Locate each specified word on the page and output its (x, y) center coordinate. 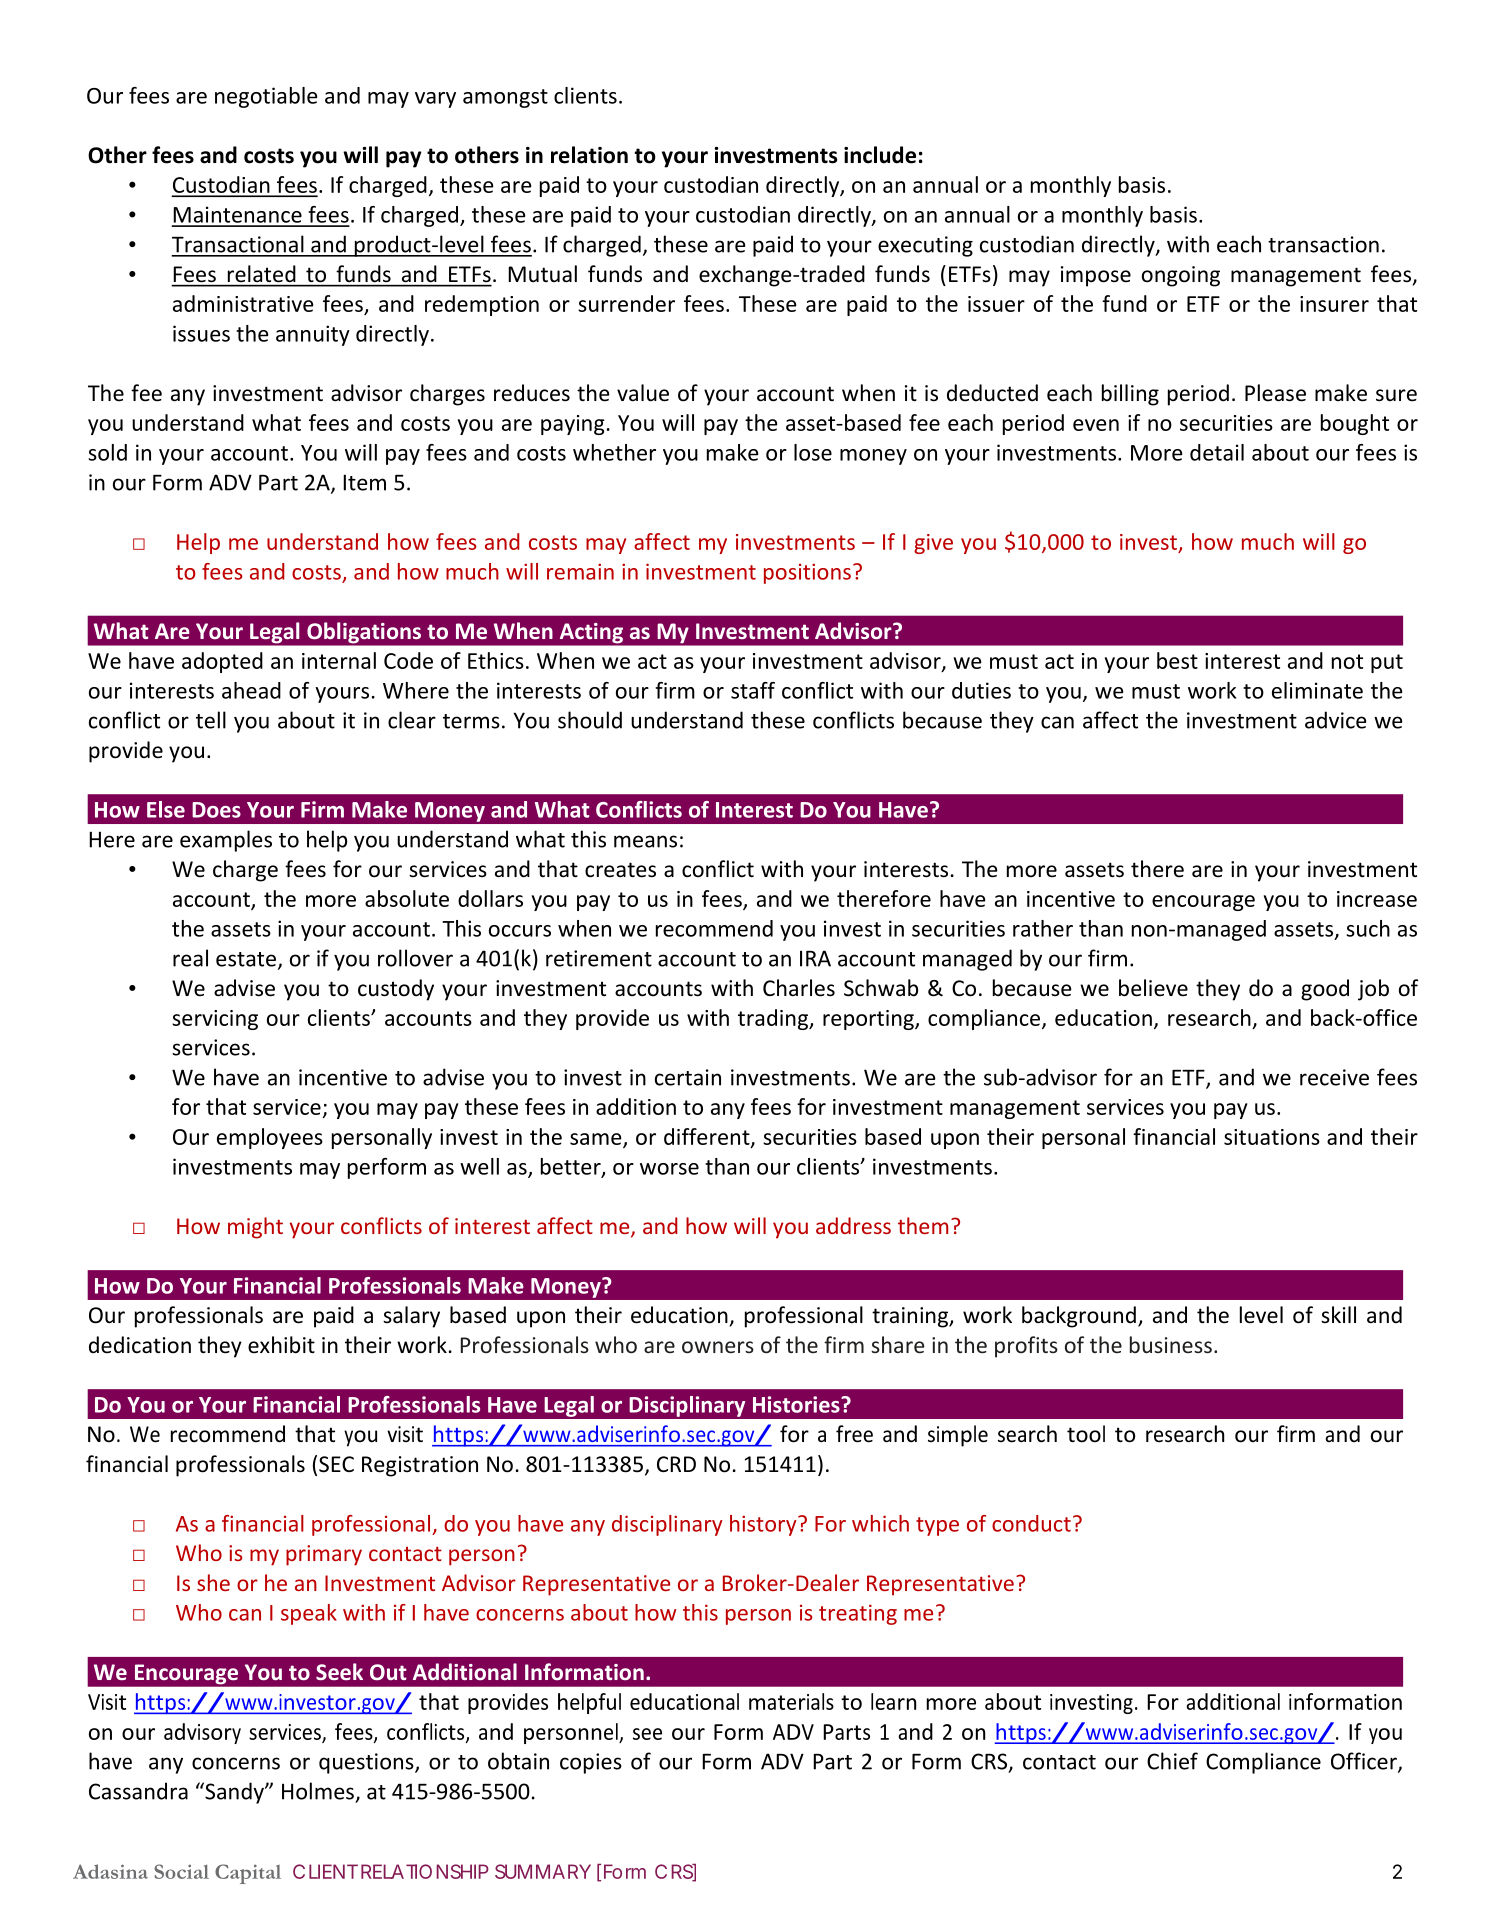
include (880, 155)
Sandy (234, 1793)
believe (1153, 988)
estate (247, 960)
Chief (1172, 1761)
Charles (799, 988)
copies (591, 1763)
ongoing (1181, 276)
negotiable (266, 97)
